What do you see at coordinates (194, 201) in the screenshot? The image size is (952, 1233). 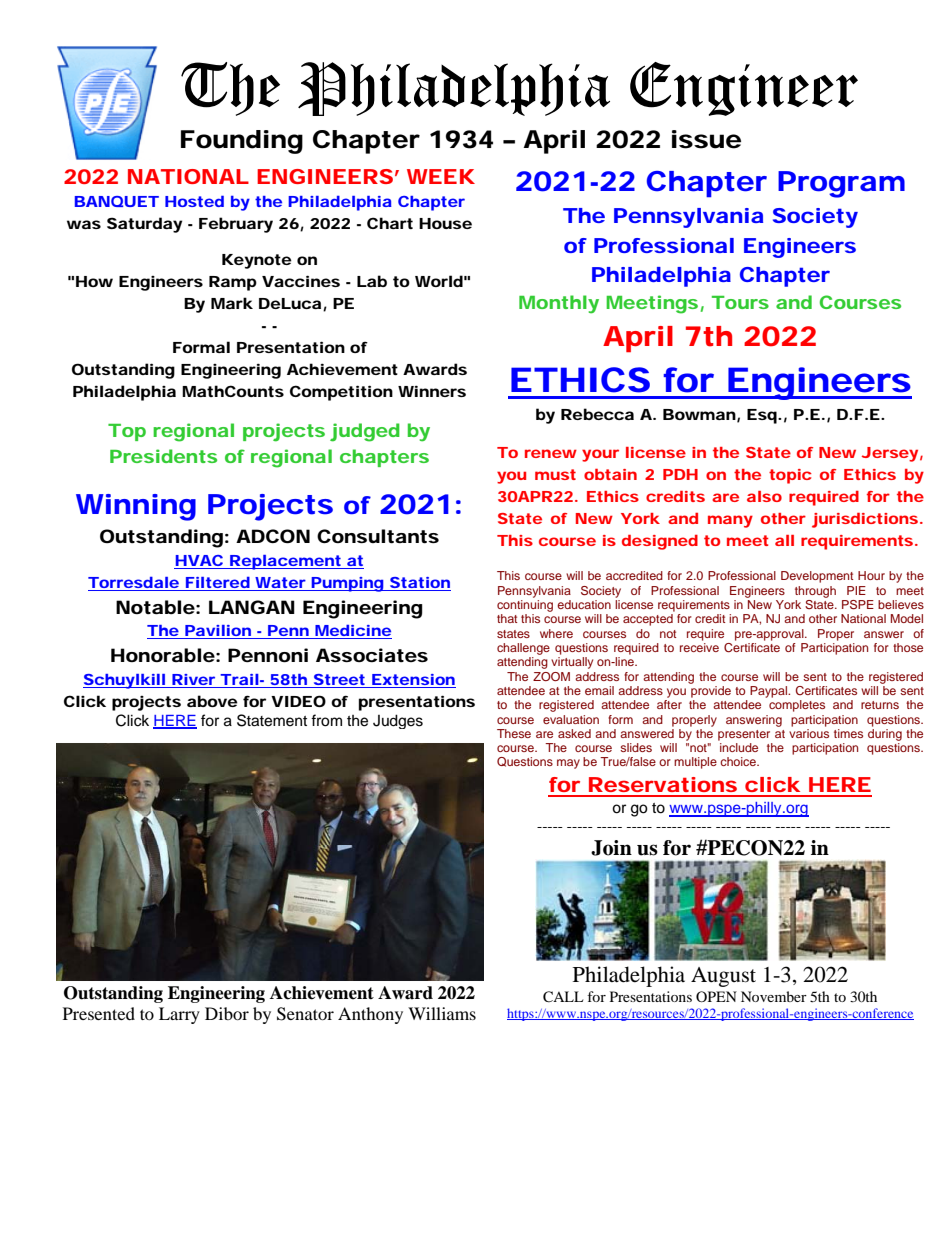 I see `Hosted` at bounding box center [194, 201].
